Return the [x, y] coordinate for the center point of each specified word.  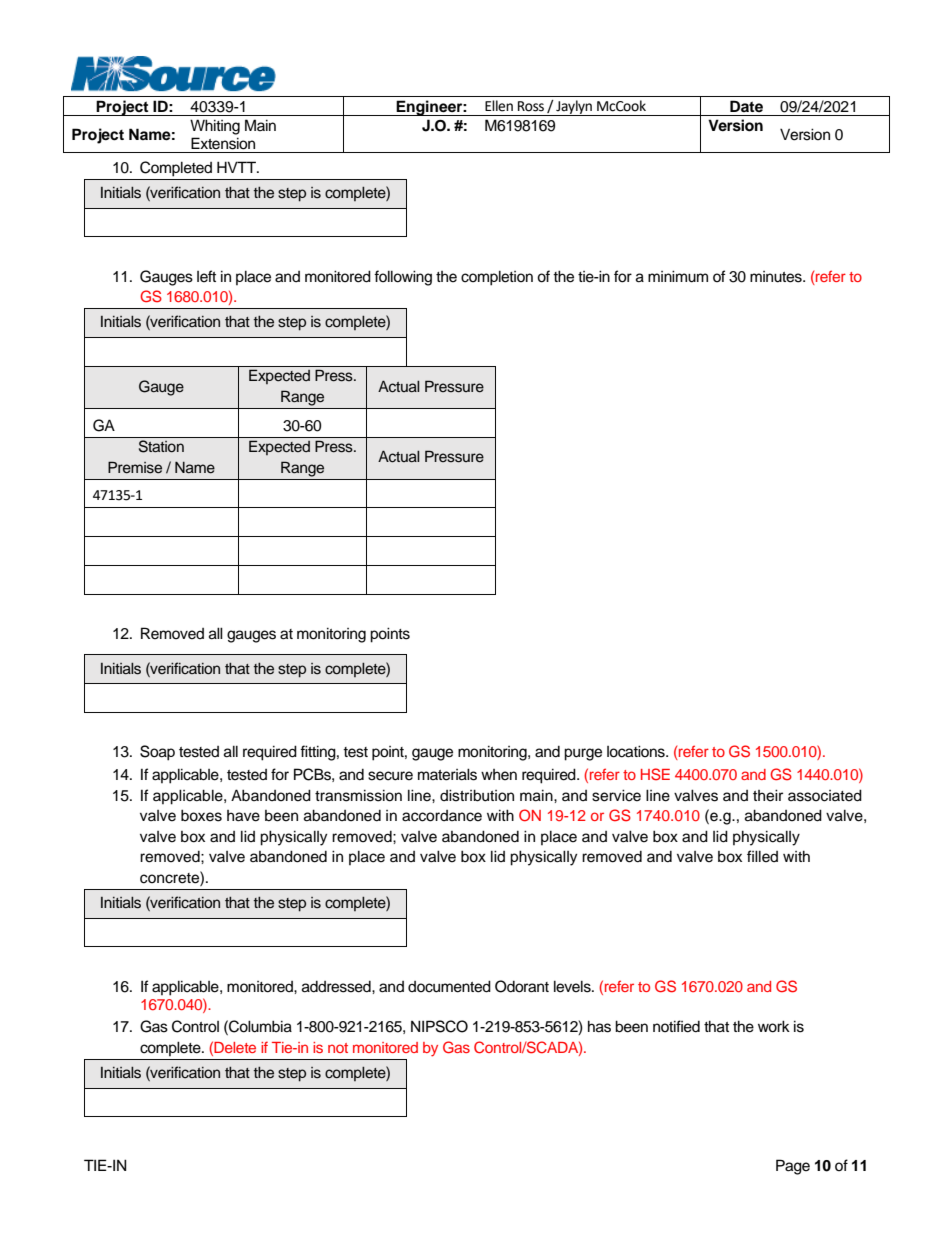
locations [637, 751]
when [499, 775]
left [206, 276]
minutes [777, 277]
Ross [531, 106]
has [599, 1026]
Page [793, 1167]
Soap [157, 753]
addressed [337, 987]
